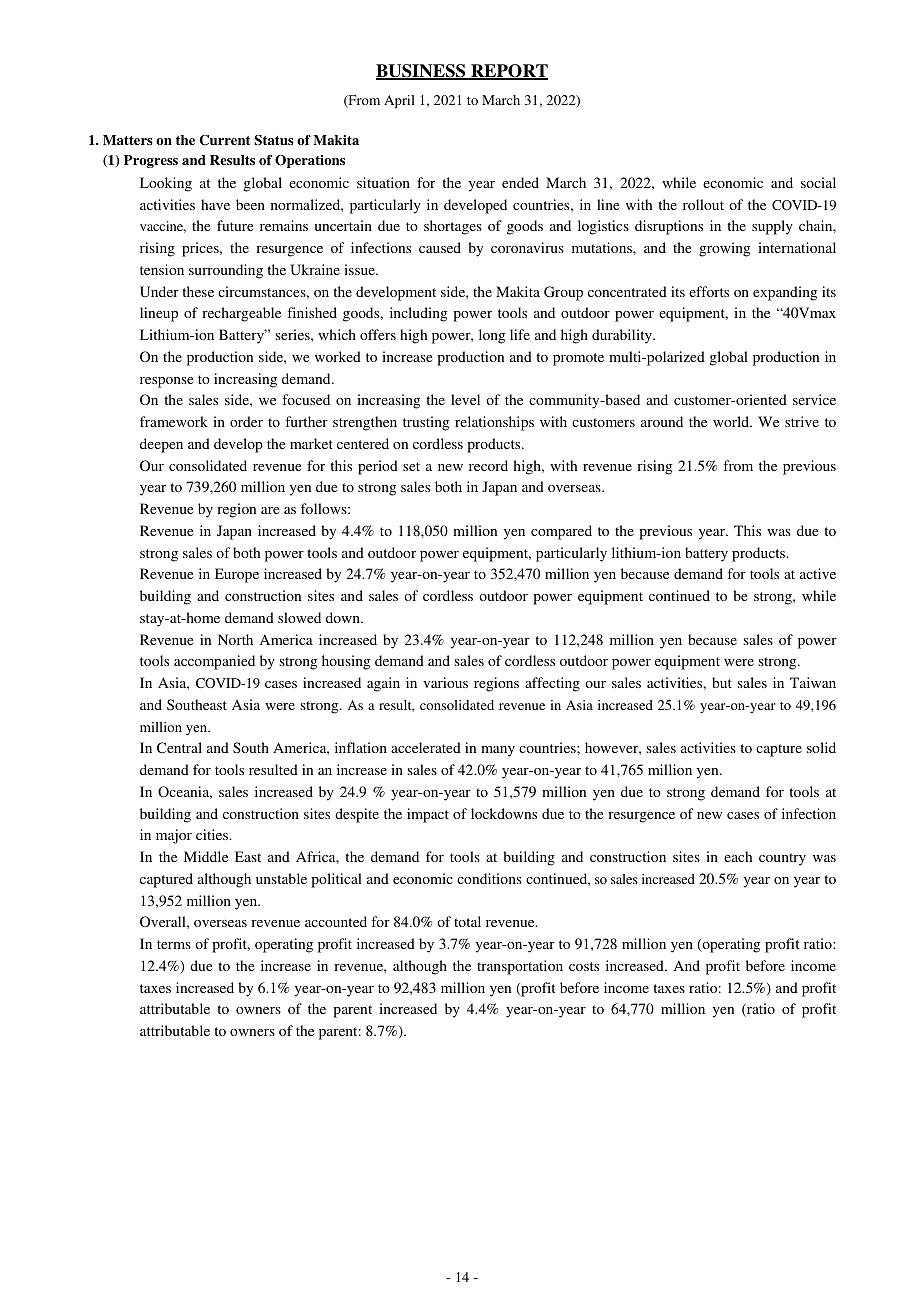 Image resolution: width=924 pixels, height=1308 pixels. What do you see at coordinates (508, 72) in the screenshot?
I see `REPORT` at bounding box center [508, 72].
